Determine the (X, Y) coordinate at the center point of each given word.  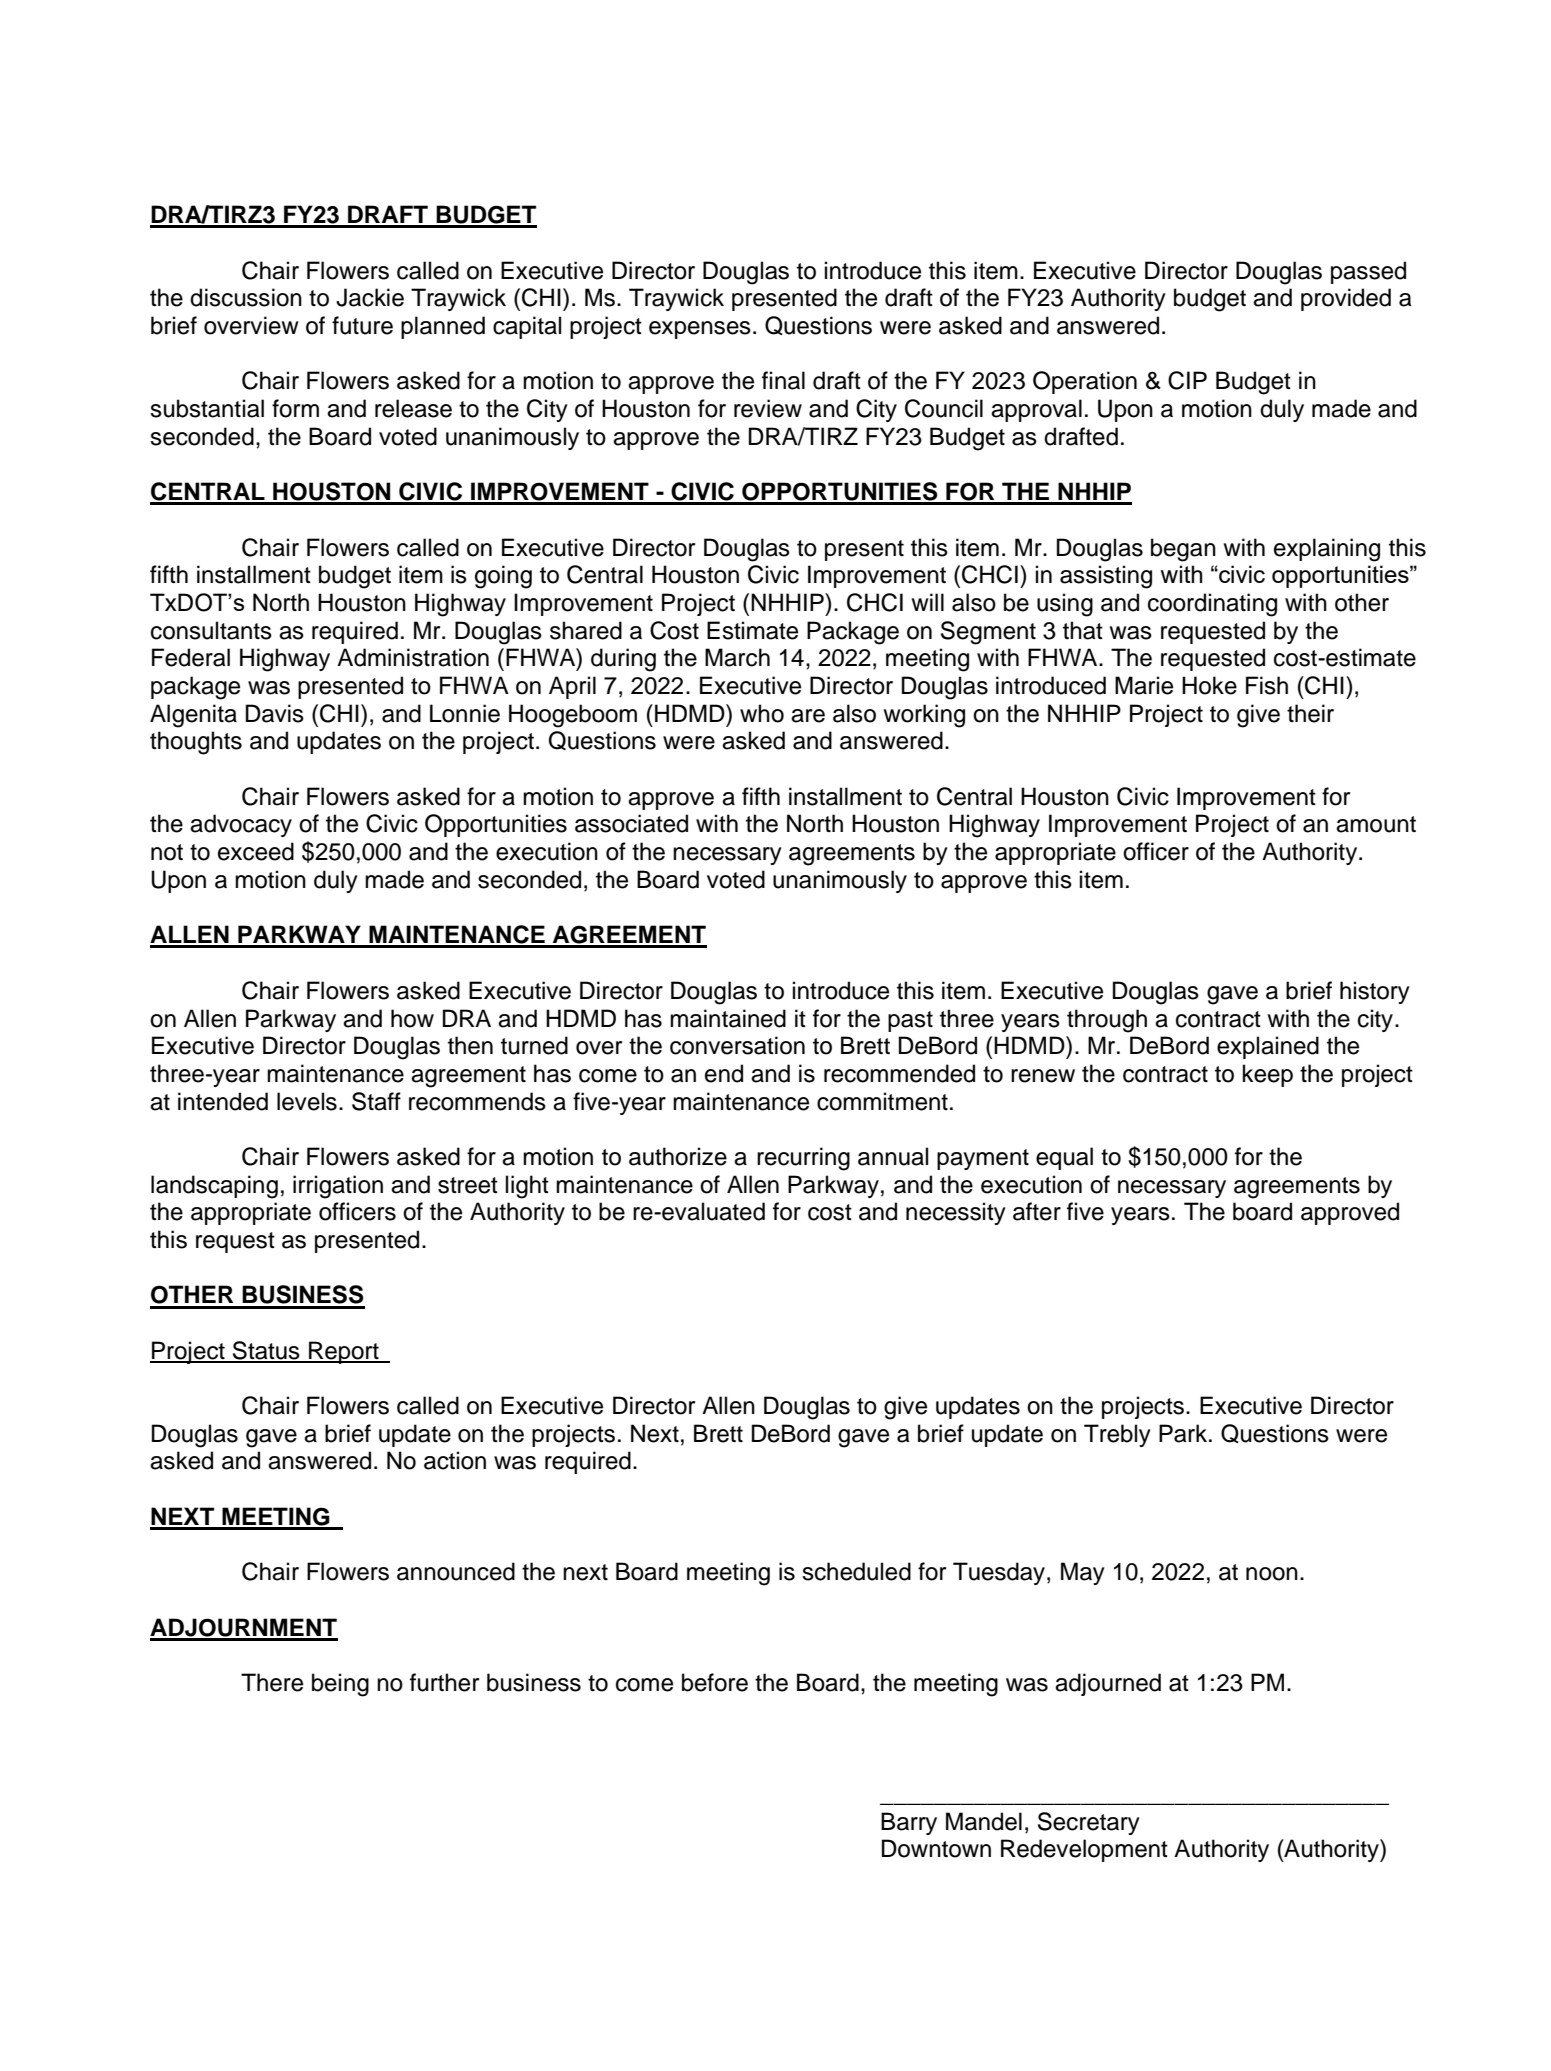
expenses (700, 330)
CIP (1187, 380)
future (362, 325)
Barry (909, 1823)
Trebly (1117, 1435)
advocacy (241, 825)
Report (344, 1352)
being (340, 1685)
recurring (803, 1159)
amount (1376, 824)
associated (631, 823)
